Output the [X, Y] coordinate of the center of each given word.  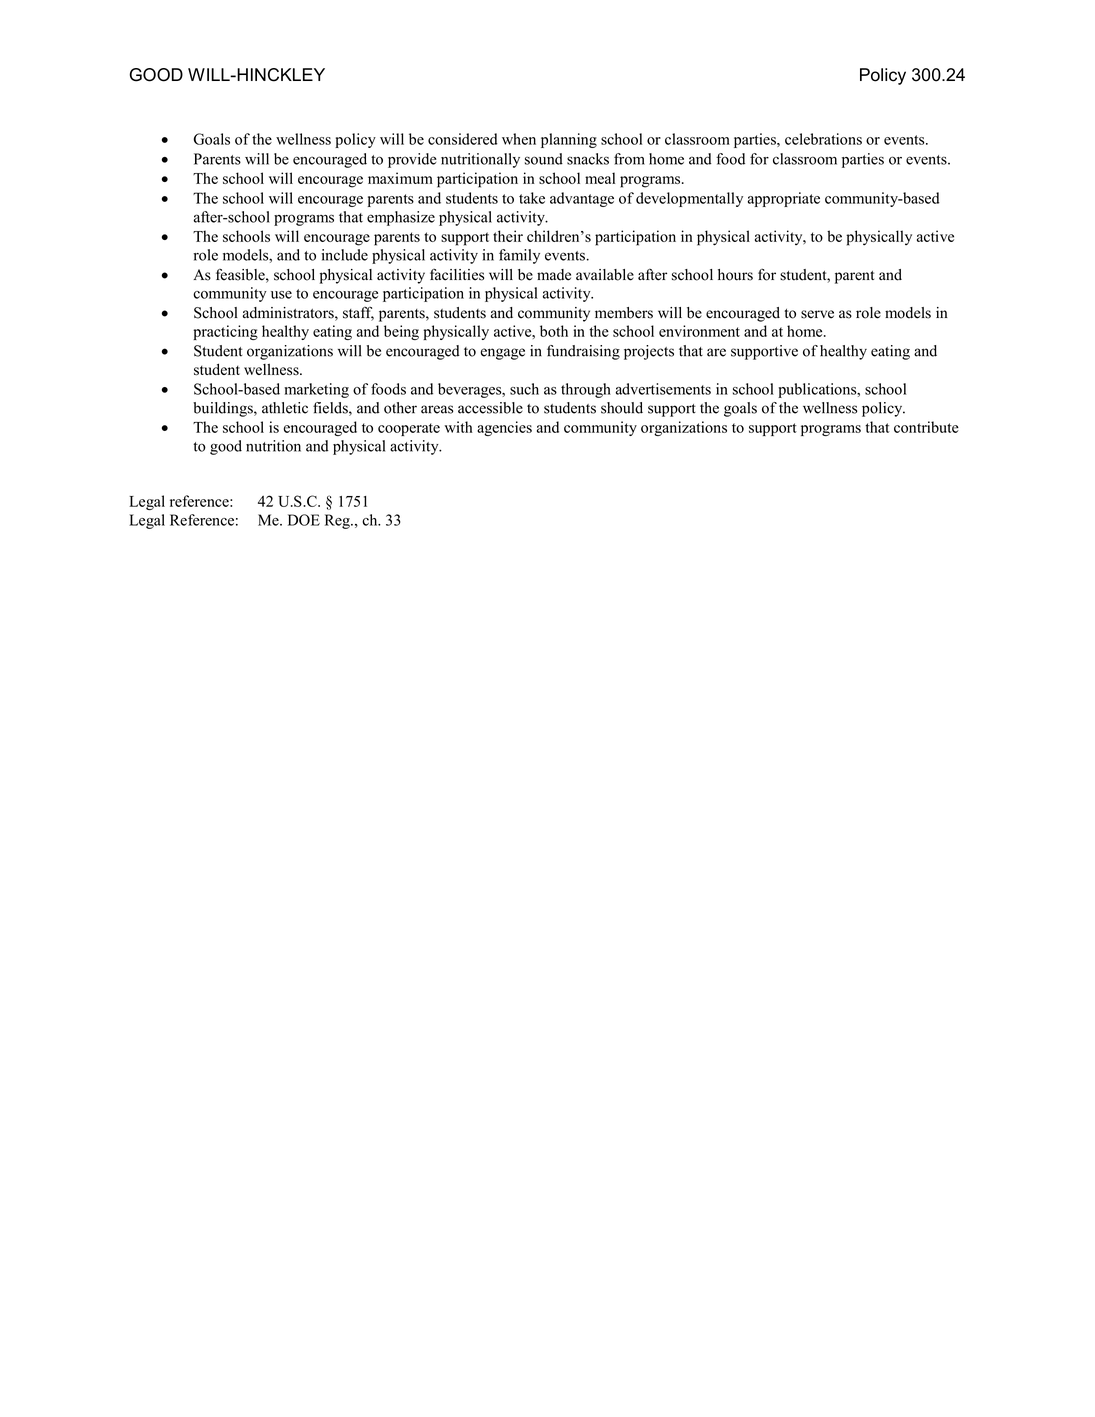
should [622, 408]
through [586, 390]
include [344, 255]
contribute [926, 427]
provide [412, 160]
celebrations [823, 139]
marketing [316, 390]
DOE [304, 520]
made [554, 275]
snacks [588, 159]
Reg [338, 521]
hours [735, 275]
